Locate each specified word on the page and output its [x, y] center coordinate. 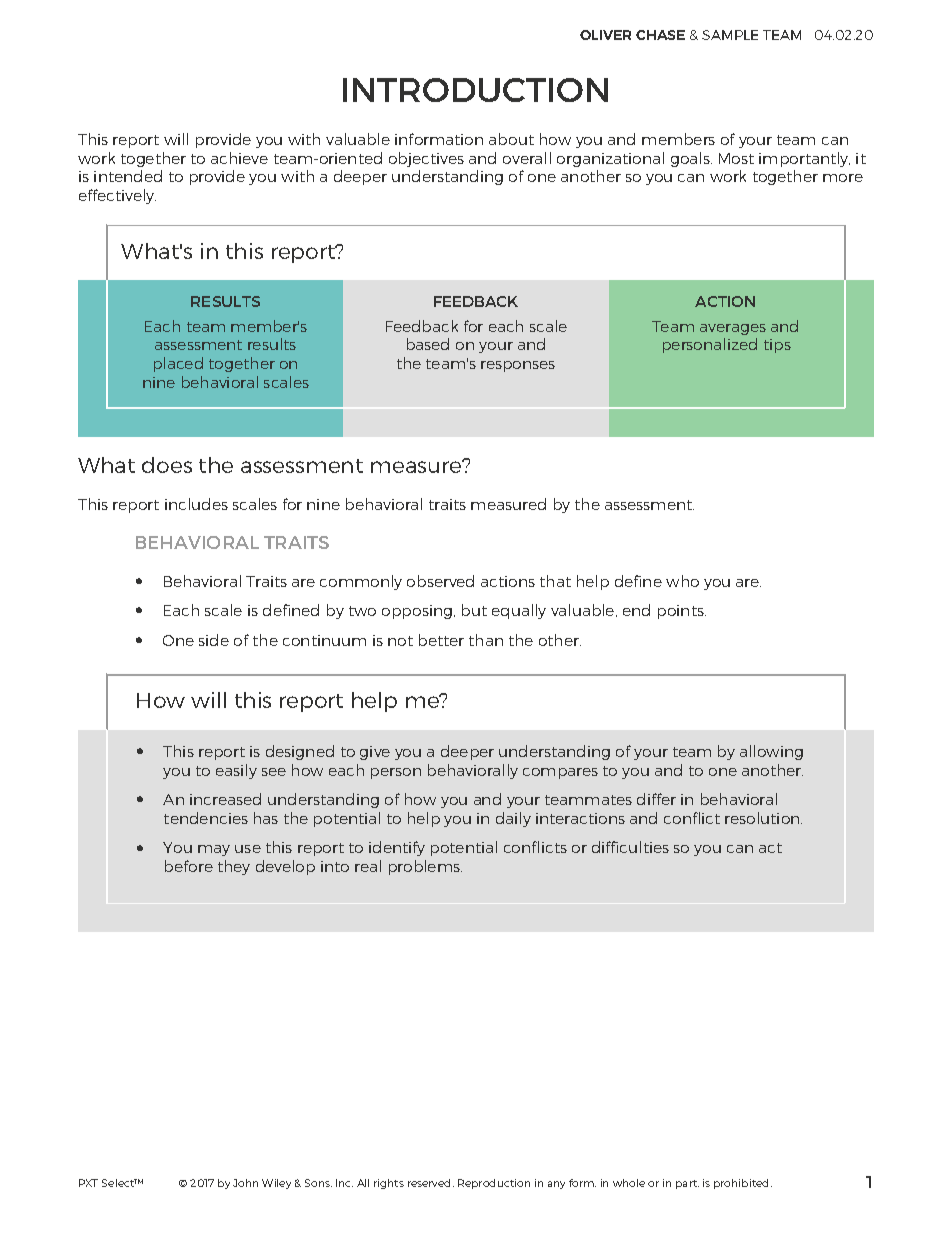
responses [518, 366]
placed [178, 364]
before [189, 866]
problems [425, 867]
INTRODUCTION [475, 90]
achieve [239, 158]
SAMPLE [730, 35]
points [682, 612]
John [245, 1183]
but [474, 610]
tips [777, 346]
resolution [763, 818]
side [214, 640]
